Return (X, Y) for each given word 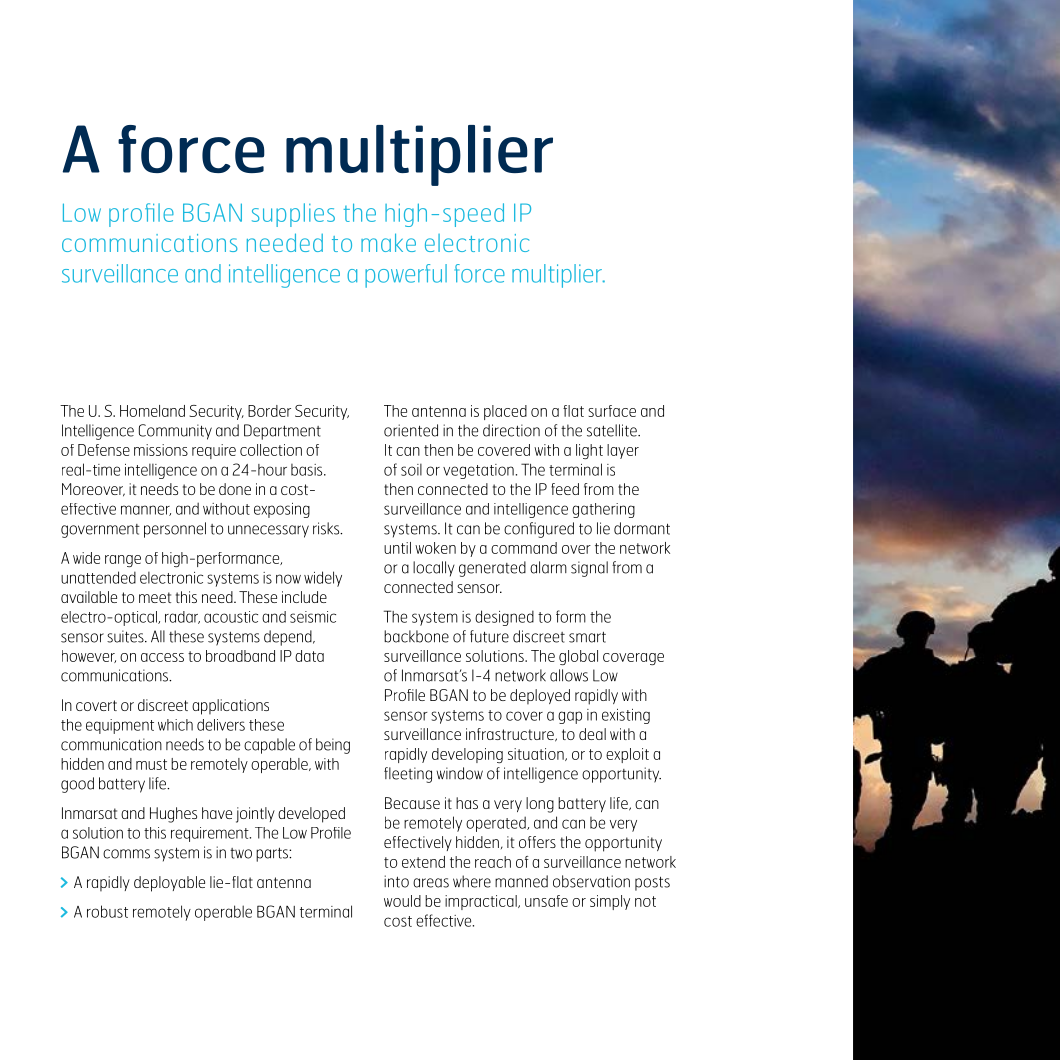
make (388, 242)
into (396, 881)
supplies (293, 215)
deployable (169, 884)
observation (591, 881)
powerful (406, 276)
